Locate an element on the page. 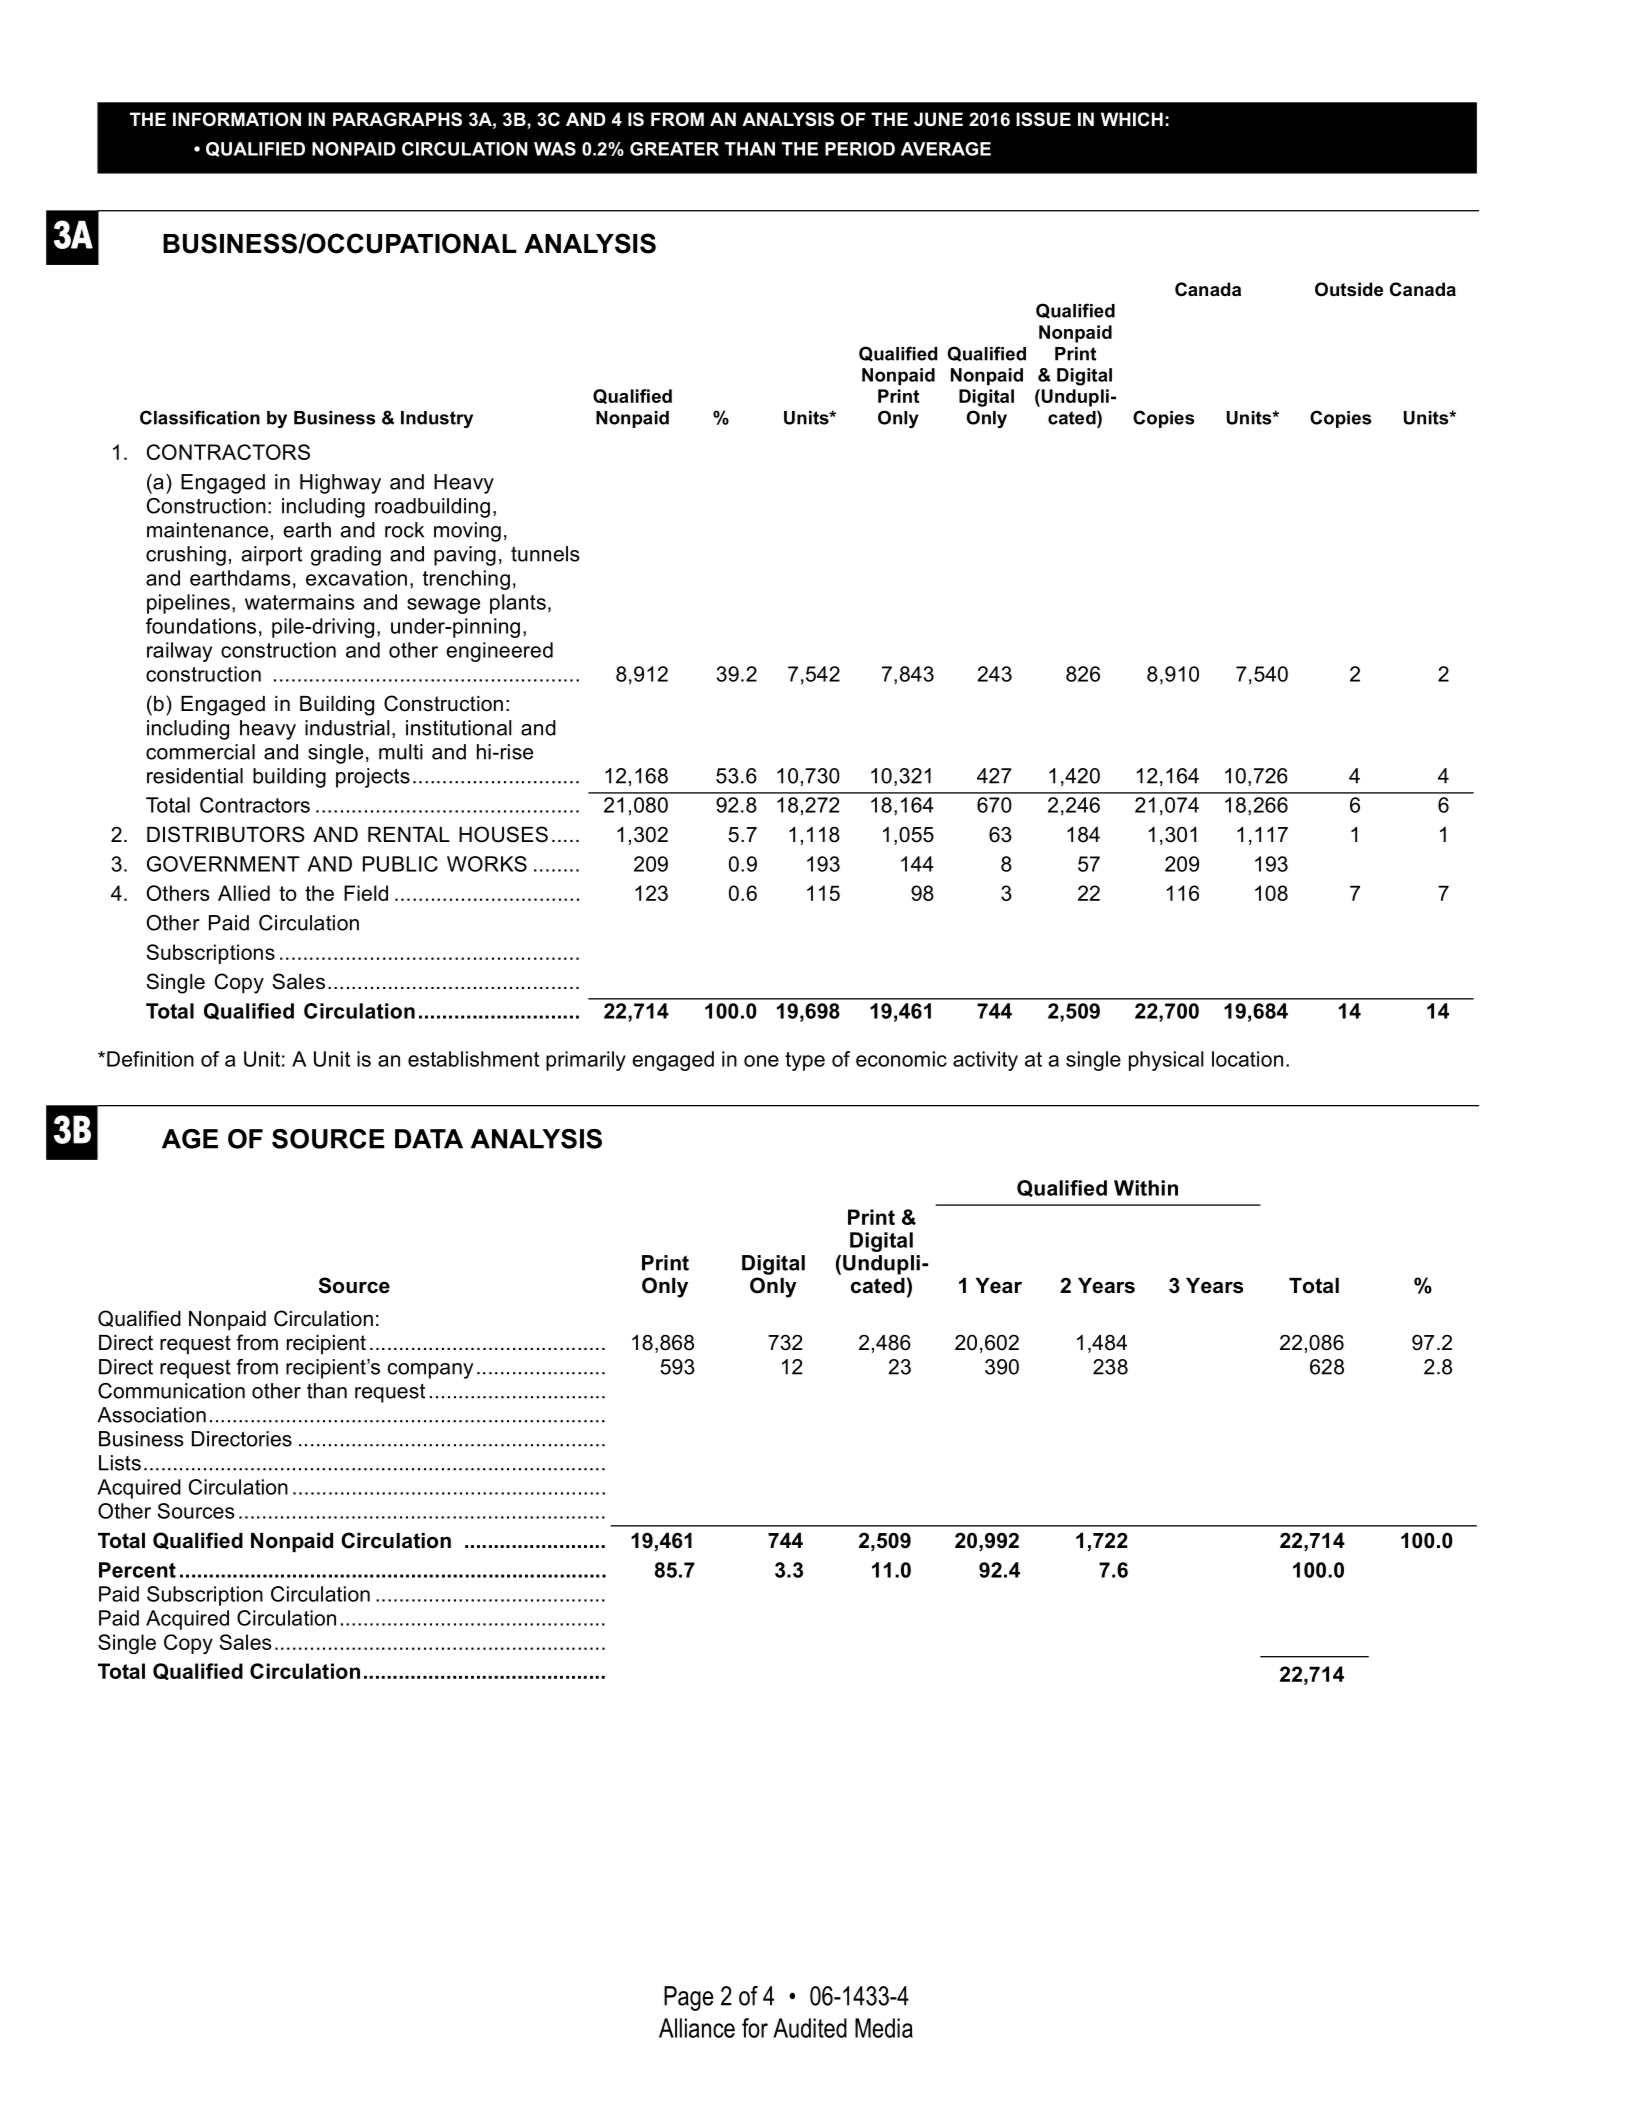 Image resolution: width=1636 pixels, height=2117 pixels. Definition is located at coordinates (150, 1059).
